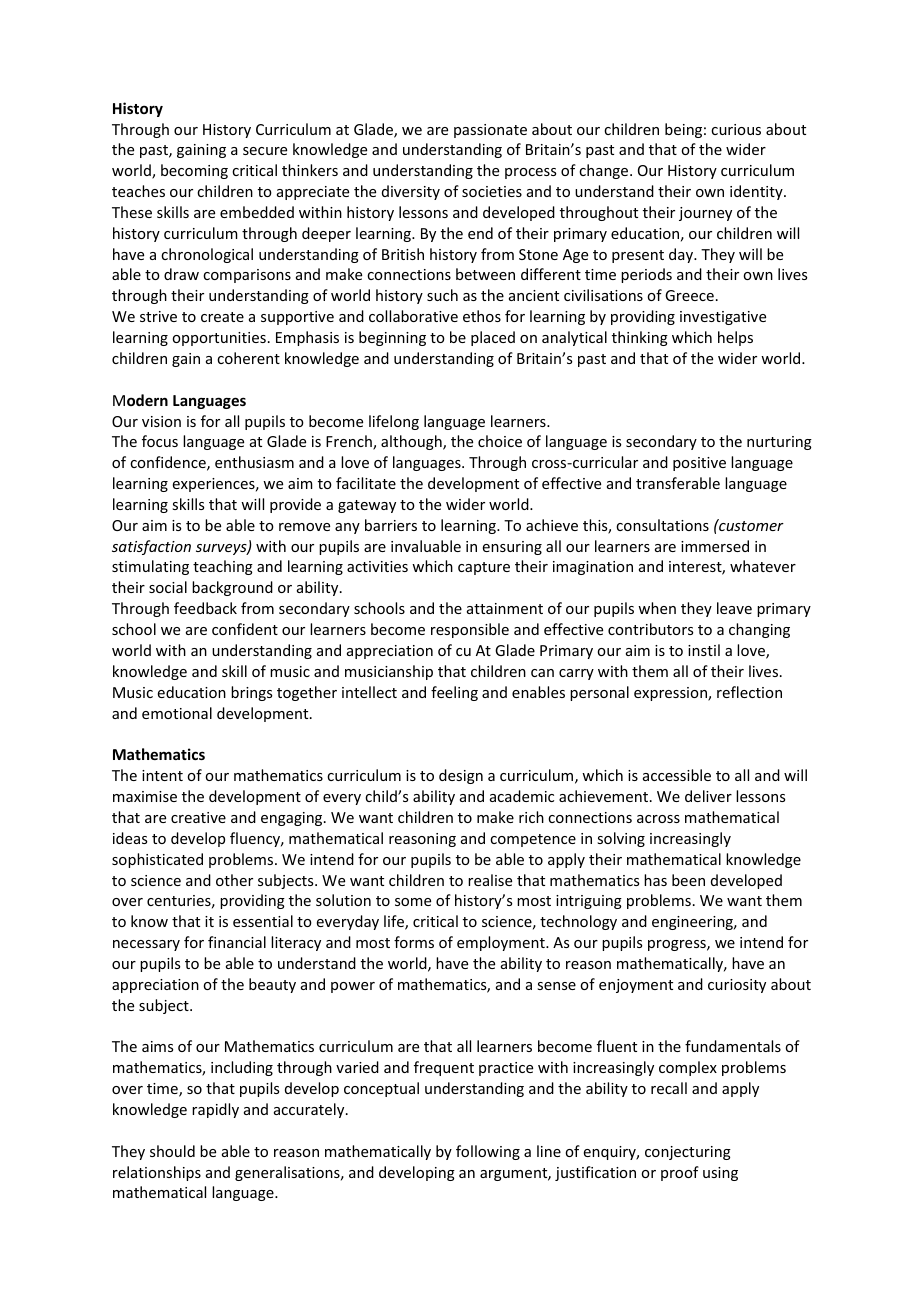 The height and width of the document is (1308, 924). I want to click on financial, so click(237, 942).
